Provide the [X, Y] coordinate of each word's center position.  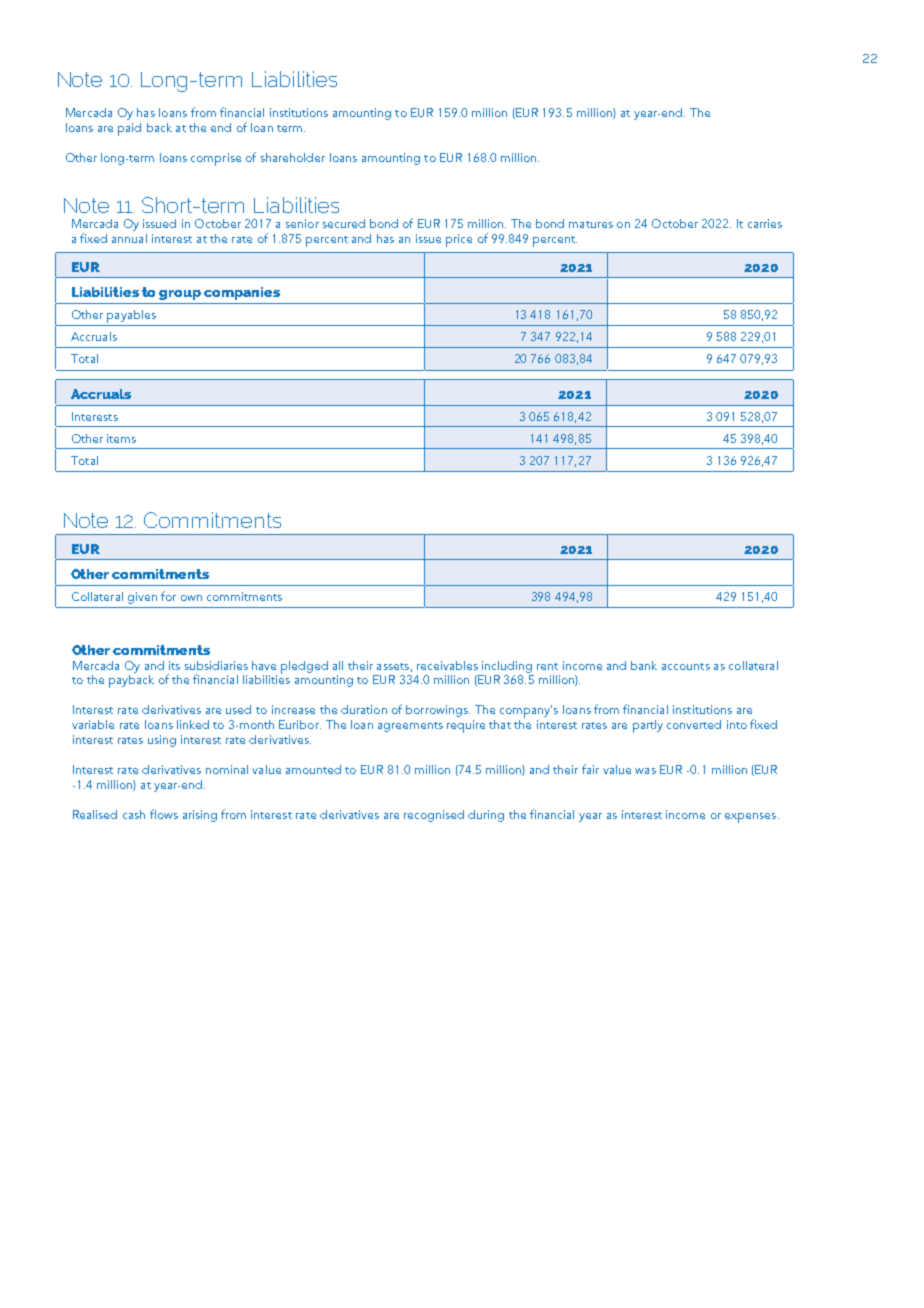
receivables [447, 665]
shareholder [293, 157]
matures [591, 224]
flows [164, 814]
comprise [216, 159]
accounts [686, 666]
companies [242, 293]
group [180, 295]
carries [765, 223]
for [168, 596]
